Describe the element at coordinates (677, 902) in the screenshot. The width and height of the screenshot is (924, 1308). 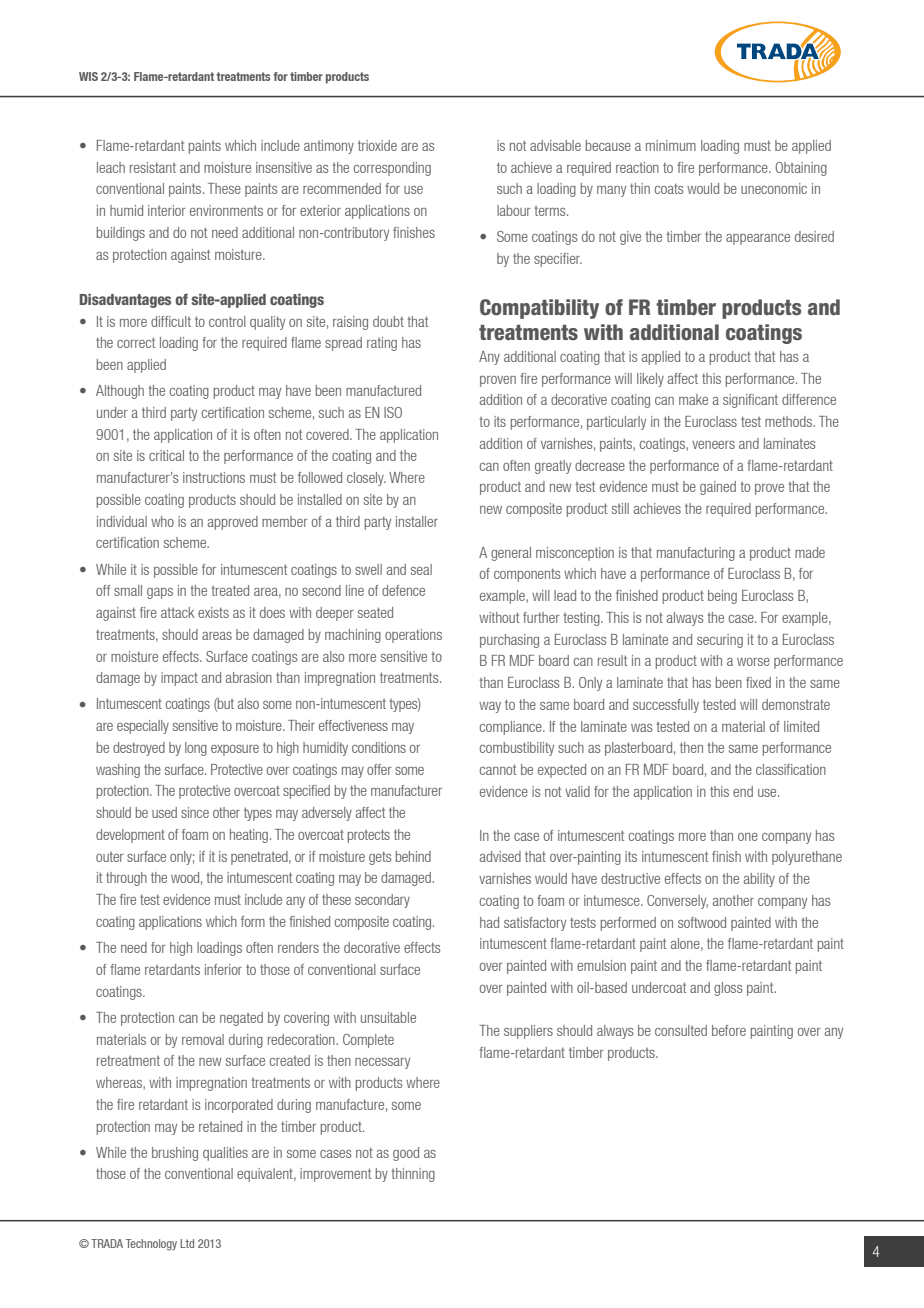
I see `Conversely` at that location.
